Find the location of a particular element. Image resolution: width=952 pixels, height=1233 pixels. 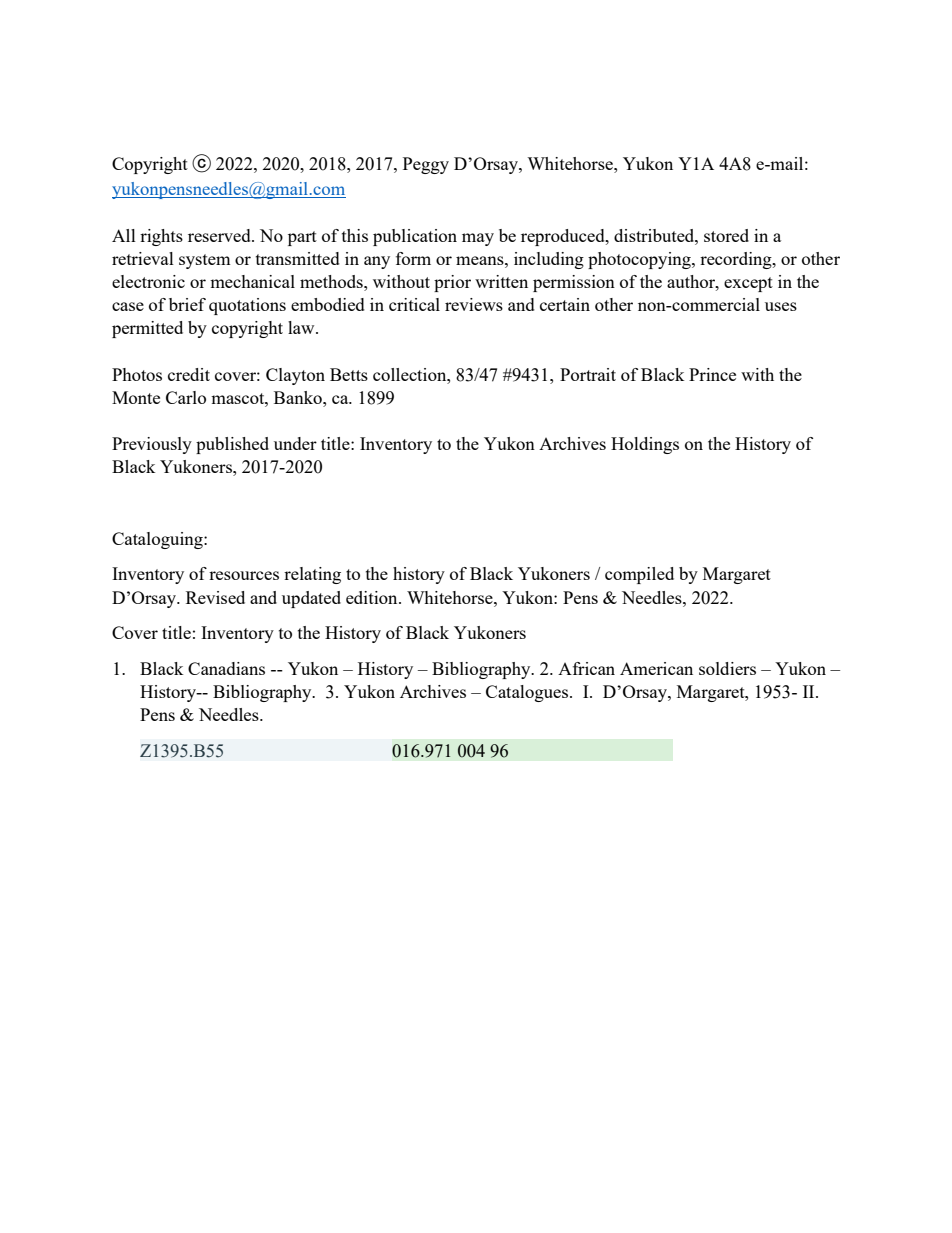

Holdings is located at coordinates (645, 445).
